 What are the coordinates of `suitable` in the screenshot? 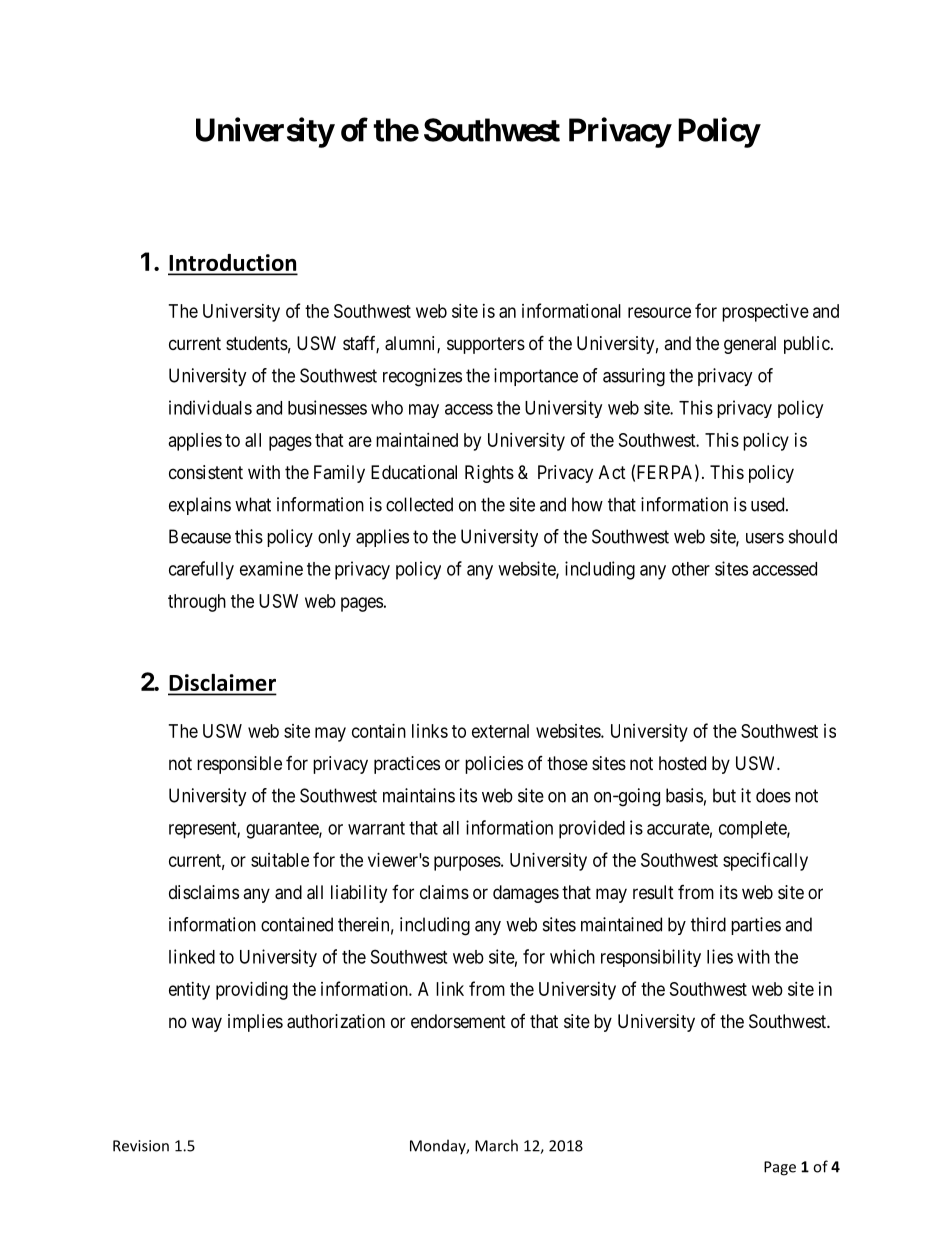 It's located at (280, 860).
